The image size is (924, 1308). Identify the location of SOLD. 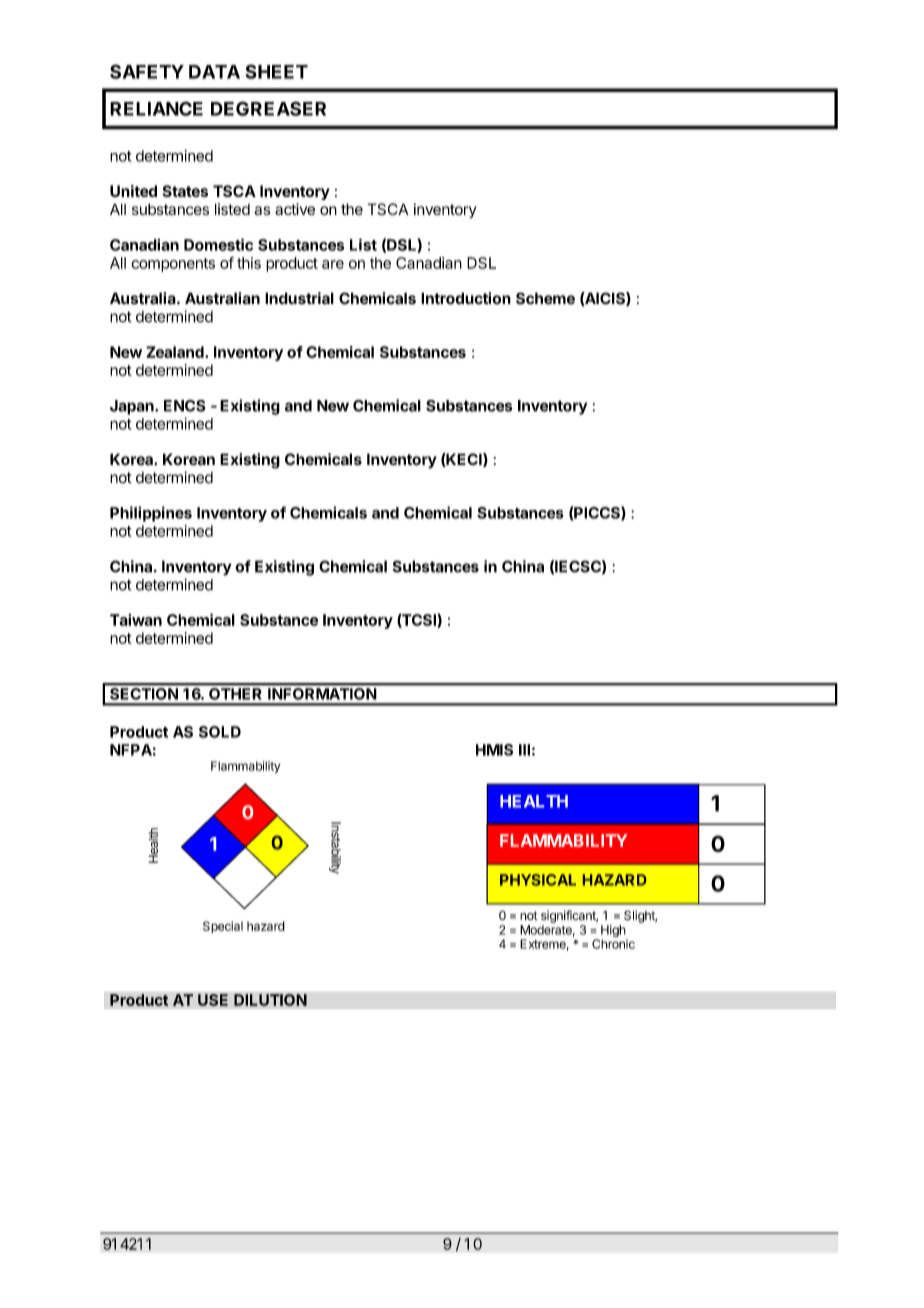
(220, 732).
